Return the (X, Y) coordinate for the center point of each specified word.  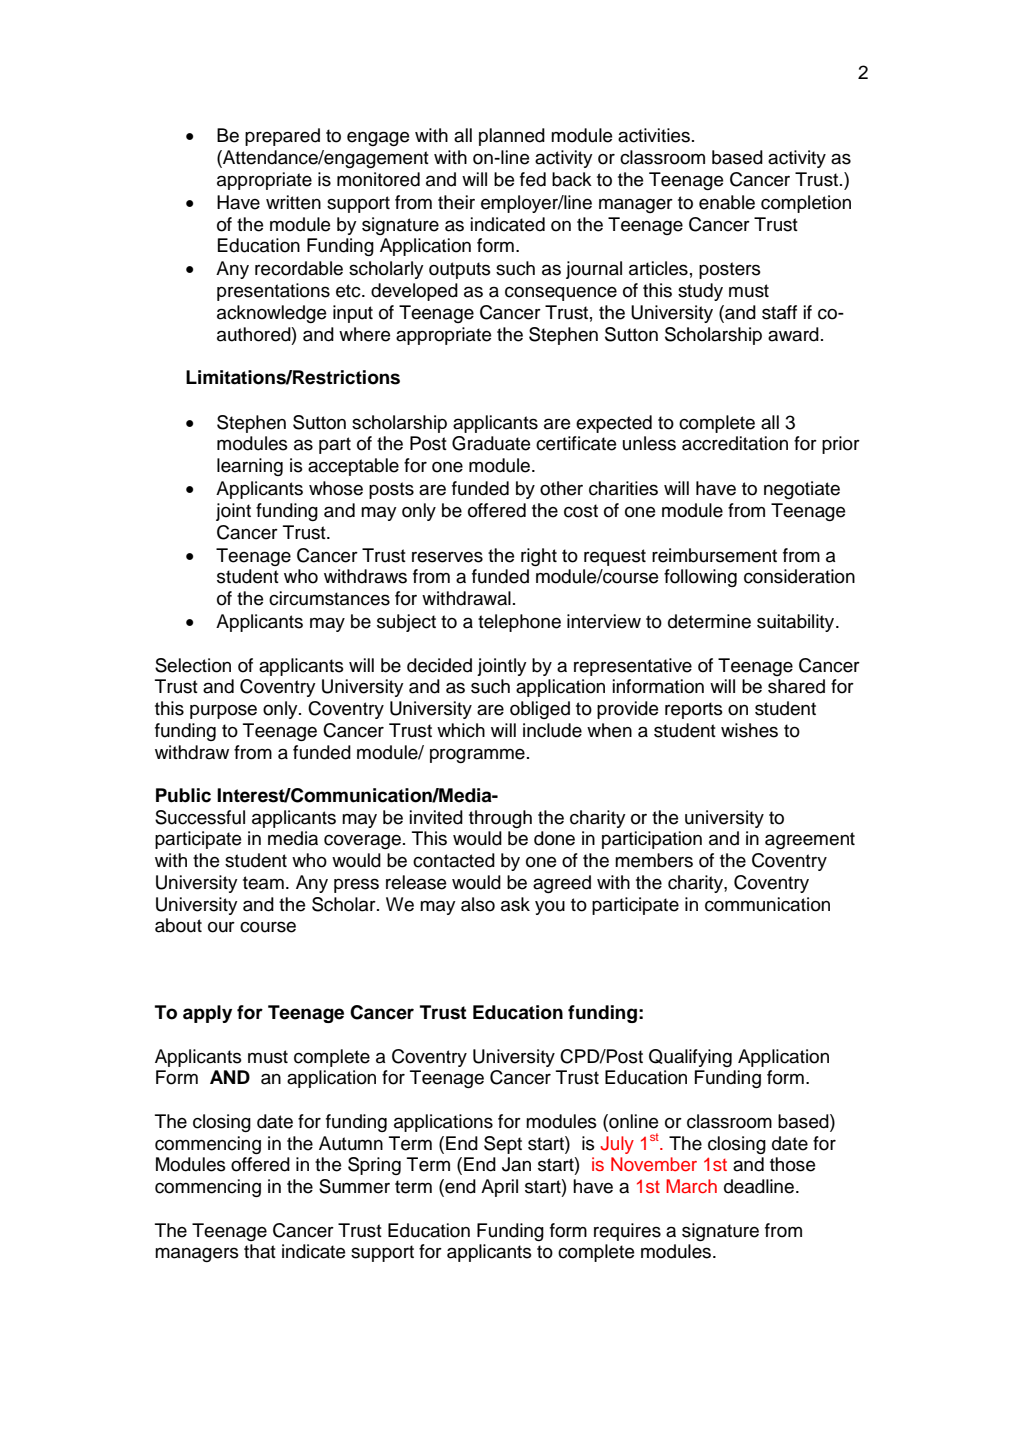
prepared (282, 137)
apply (207, 1014)
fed (533, 179)
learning (250, 467)
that (260, 1251)
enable (727, 202)
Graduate (491, 443)
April (499, 1188)
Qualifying (690, 1058)
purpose (223, 712)
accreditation (735, 443)
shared (796, 686)
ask (515, 904)
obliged (540, 710)
